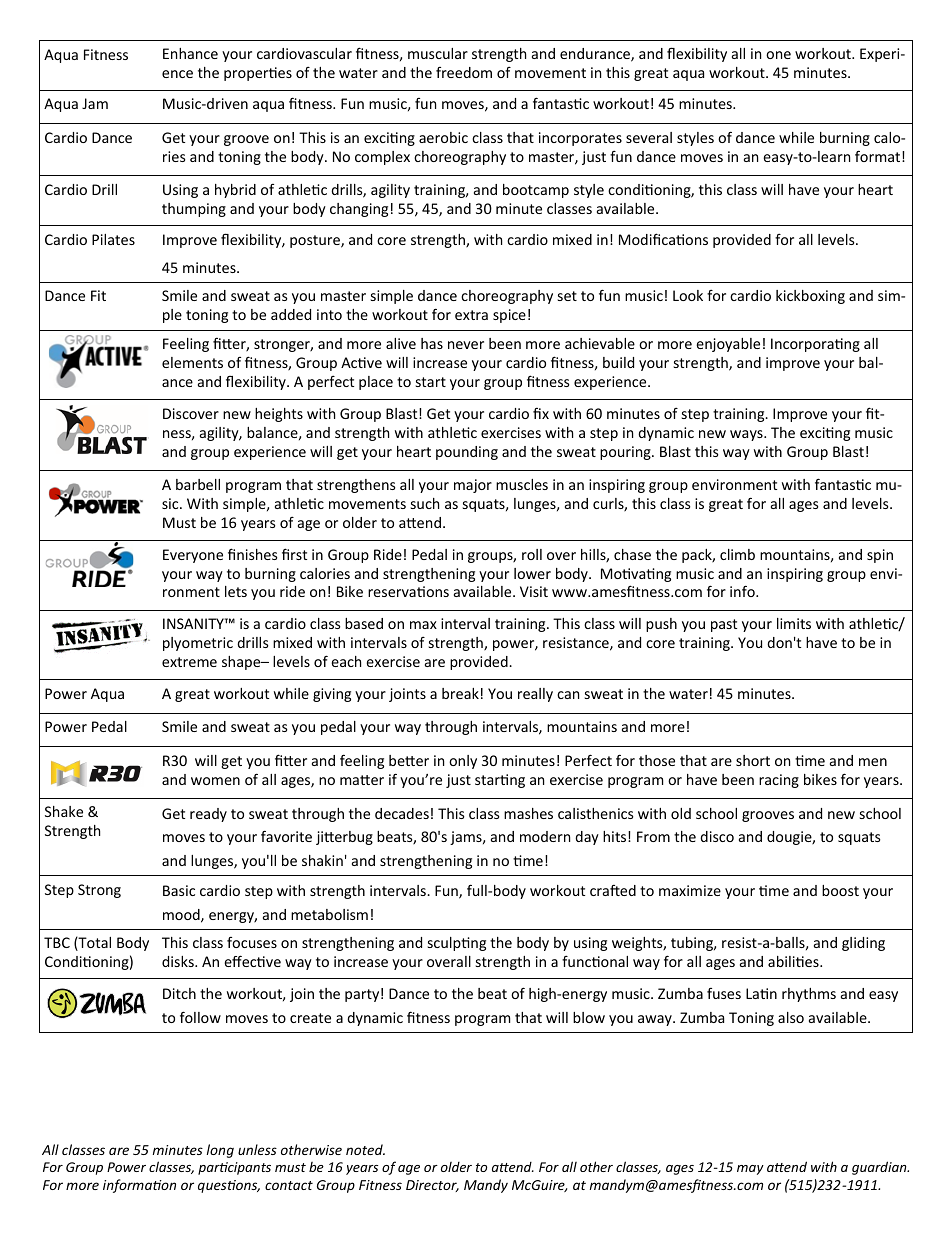 The height and width of the document is (1233, 952). I want to click on several, so click(649, 137).
